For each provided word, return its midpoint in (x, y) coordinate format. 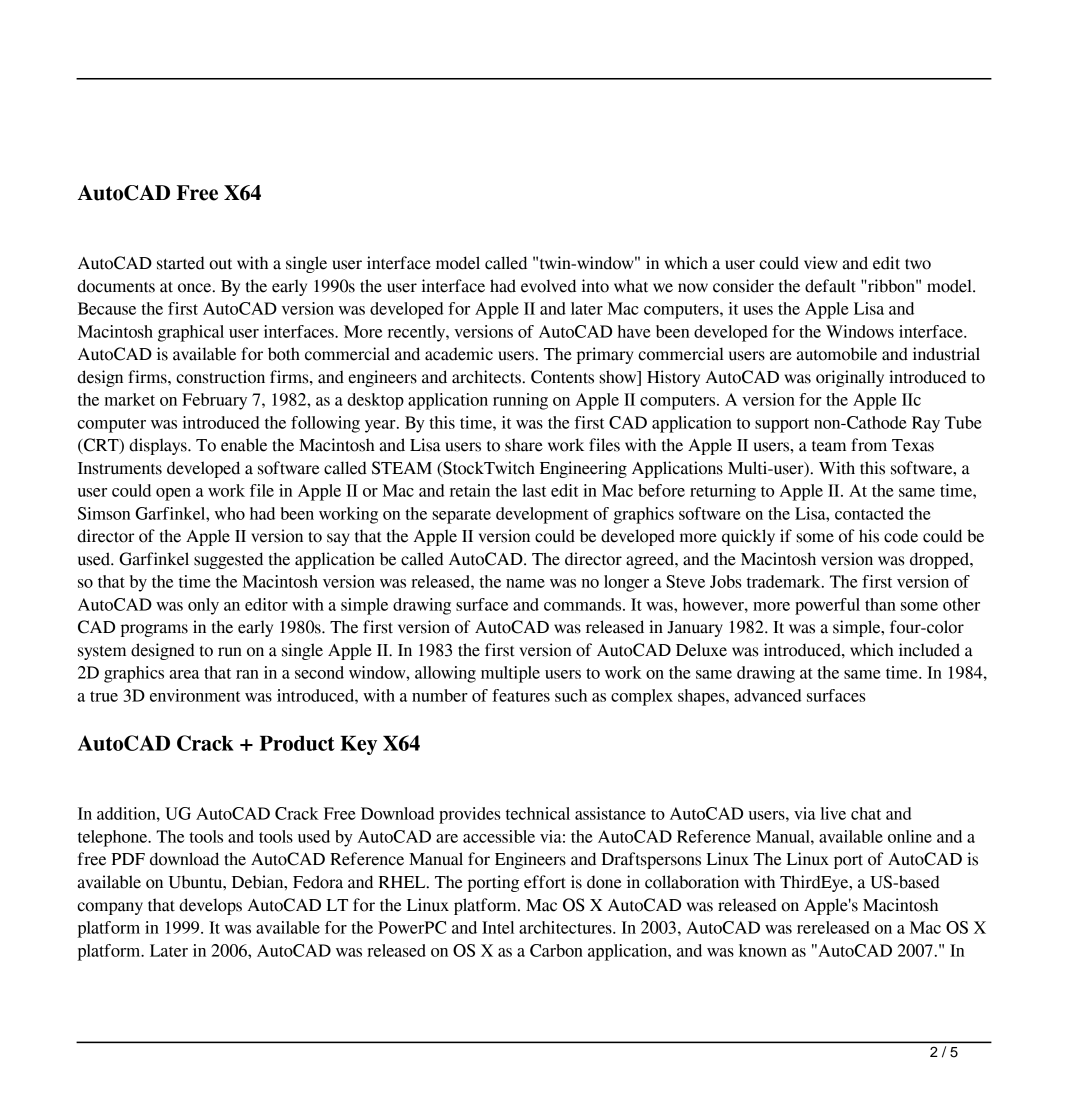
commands (584, 604)
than (880, 604)
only (203, 606)
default (830, 286)
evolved (548, 286)
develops (210, 906)
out (220, 264)
